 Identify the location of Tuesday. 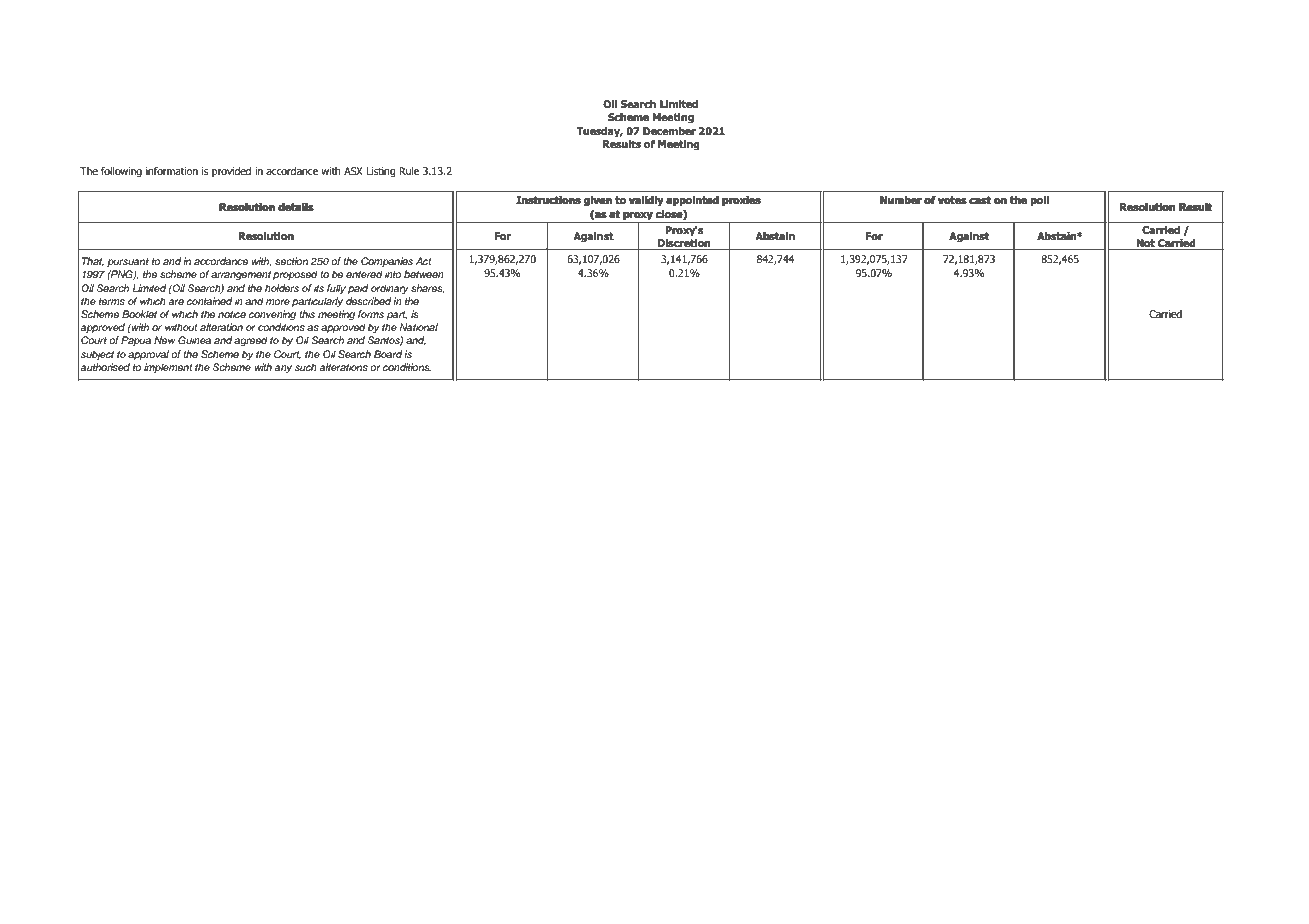
(599, 132).
